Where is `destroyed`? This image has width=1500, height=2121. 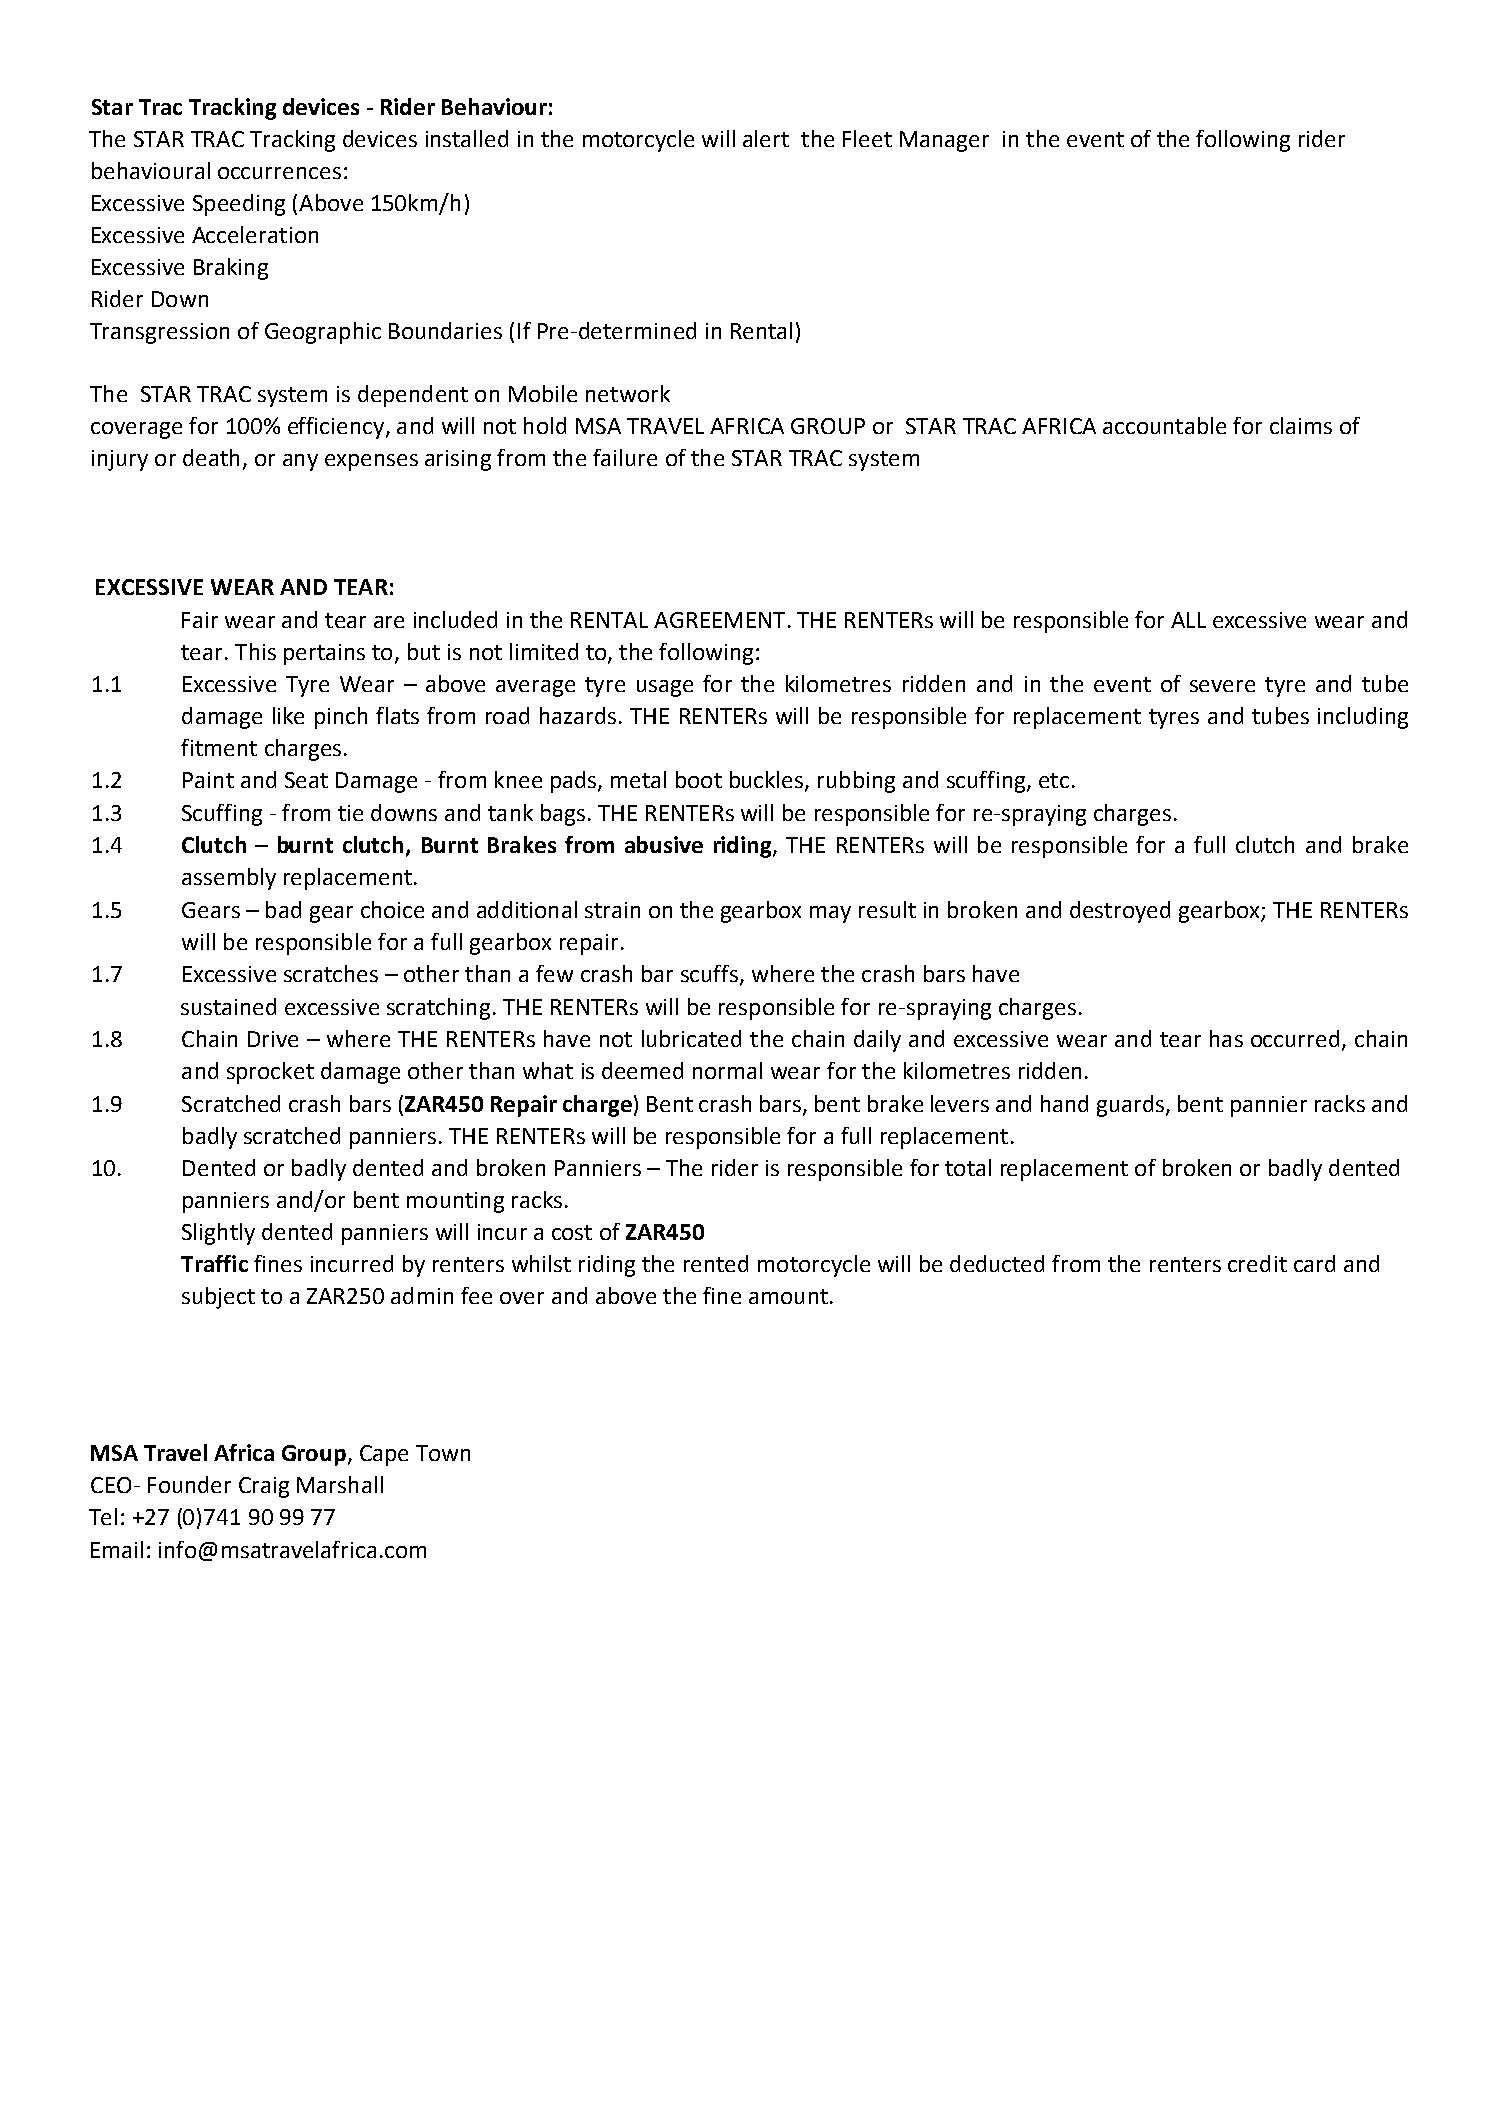
destroyed is located at coordinates (1120, 912).
